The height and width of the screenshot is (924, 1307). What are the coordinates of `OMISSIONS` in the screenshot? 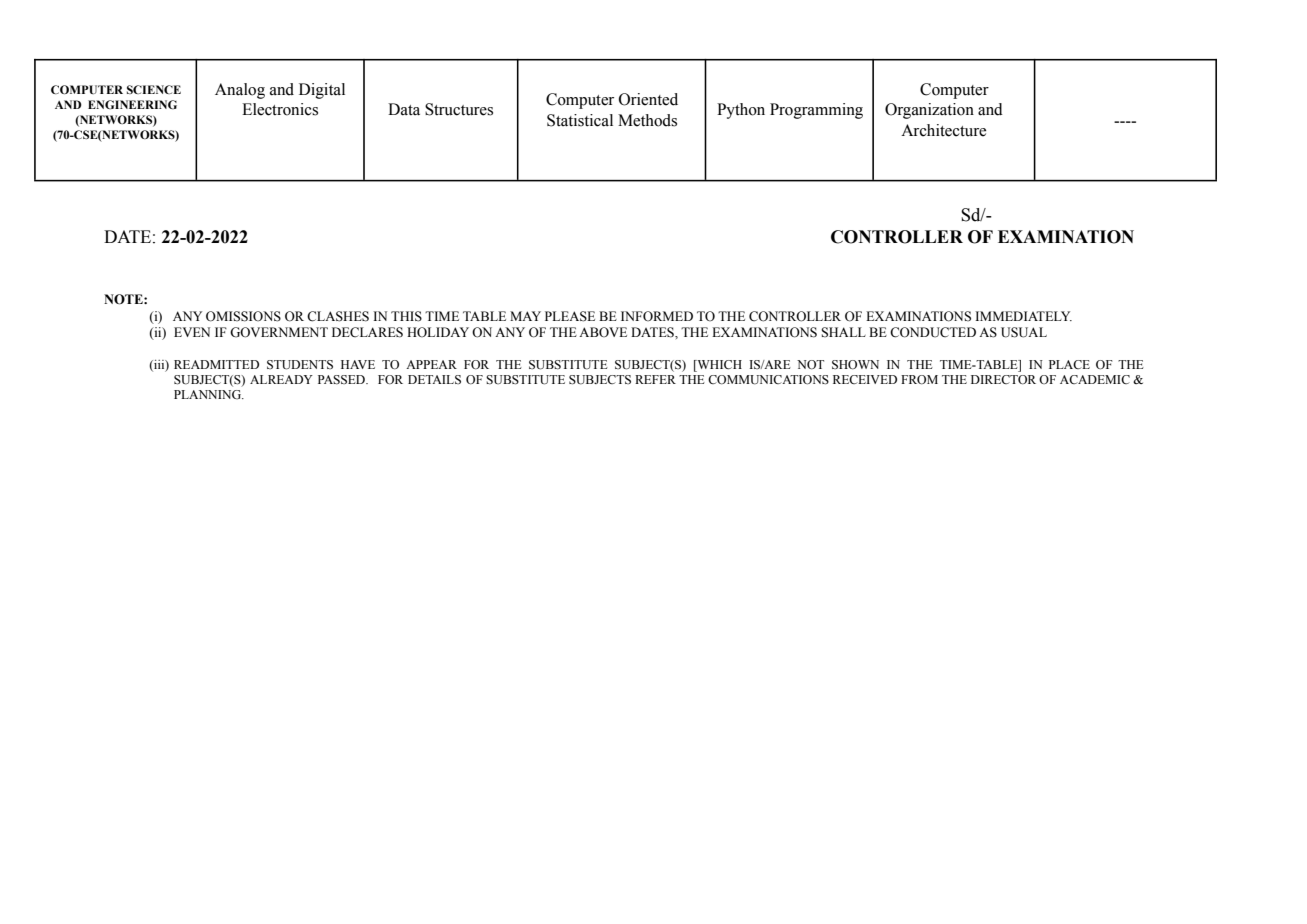 It's located at (243, 316).
